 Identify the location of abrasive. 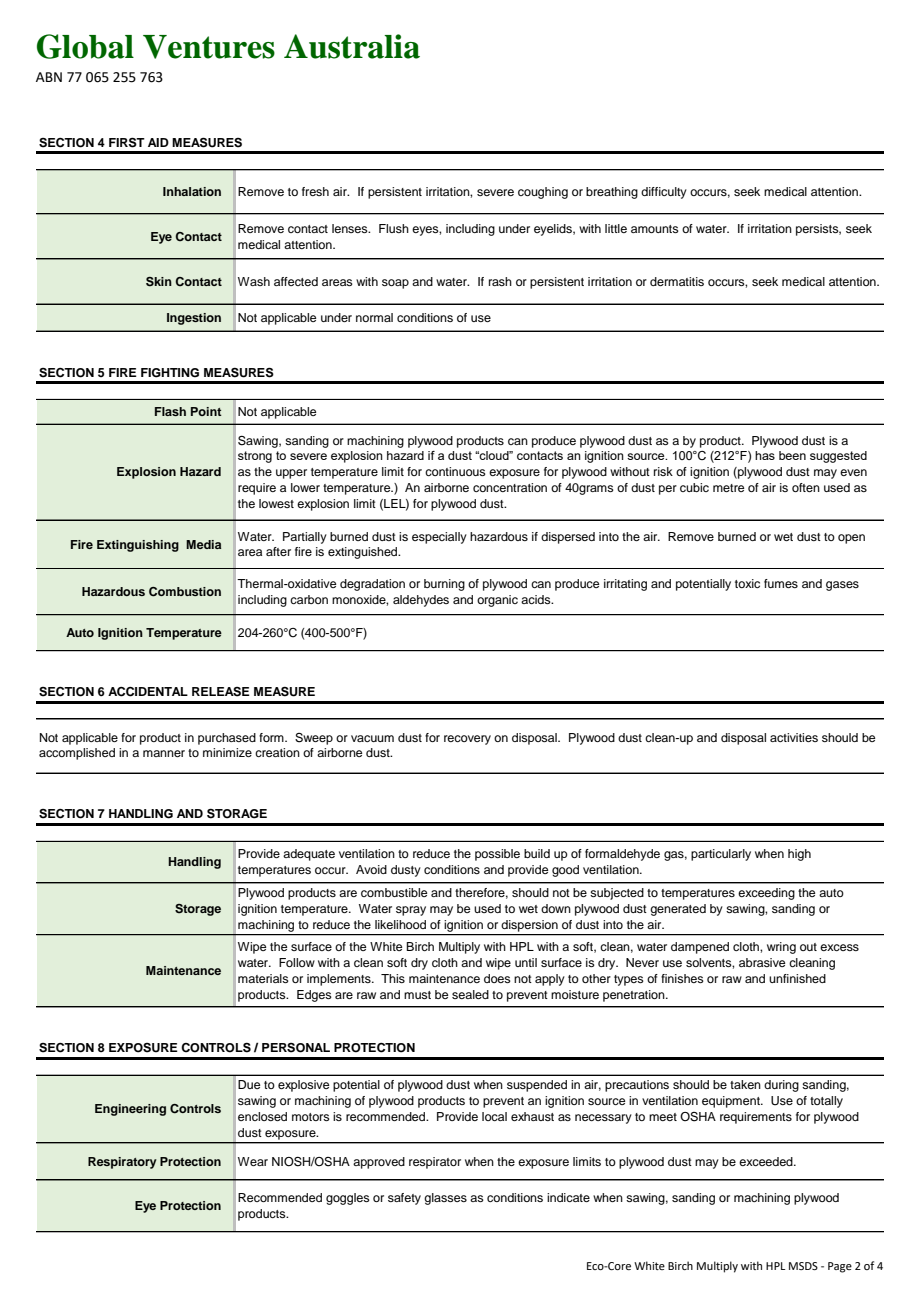
(762, 962).
